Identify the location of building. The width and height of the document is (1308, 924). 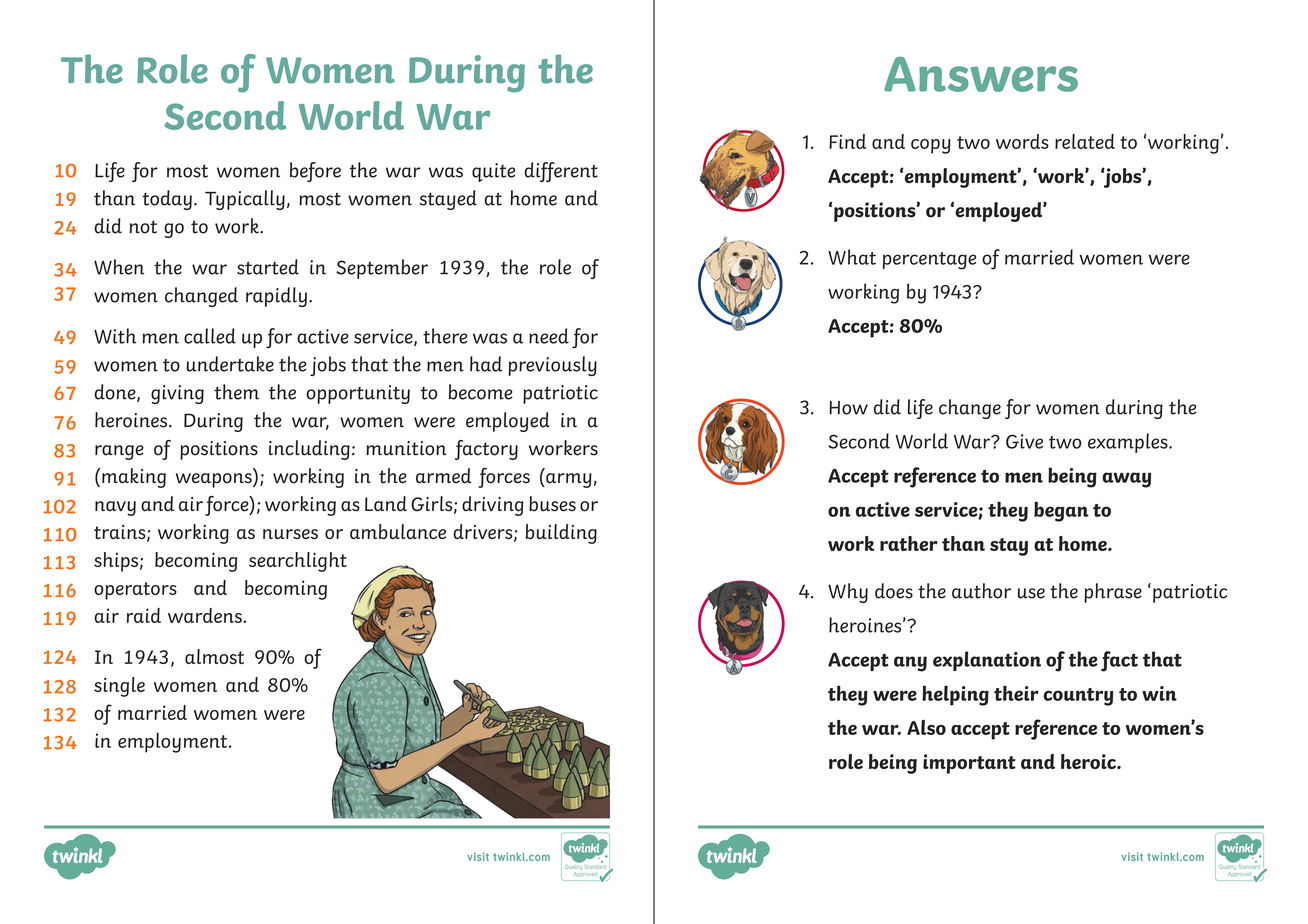
(561, 534).
